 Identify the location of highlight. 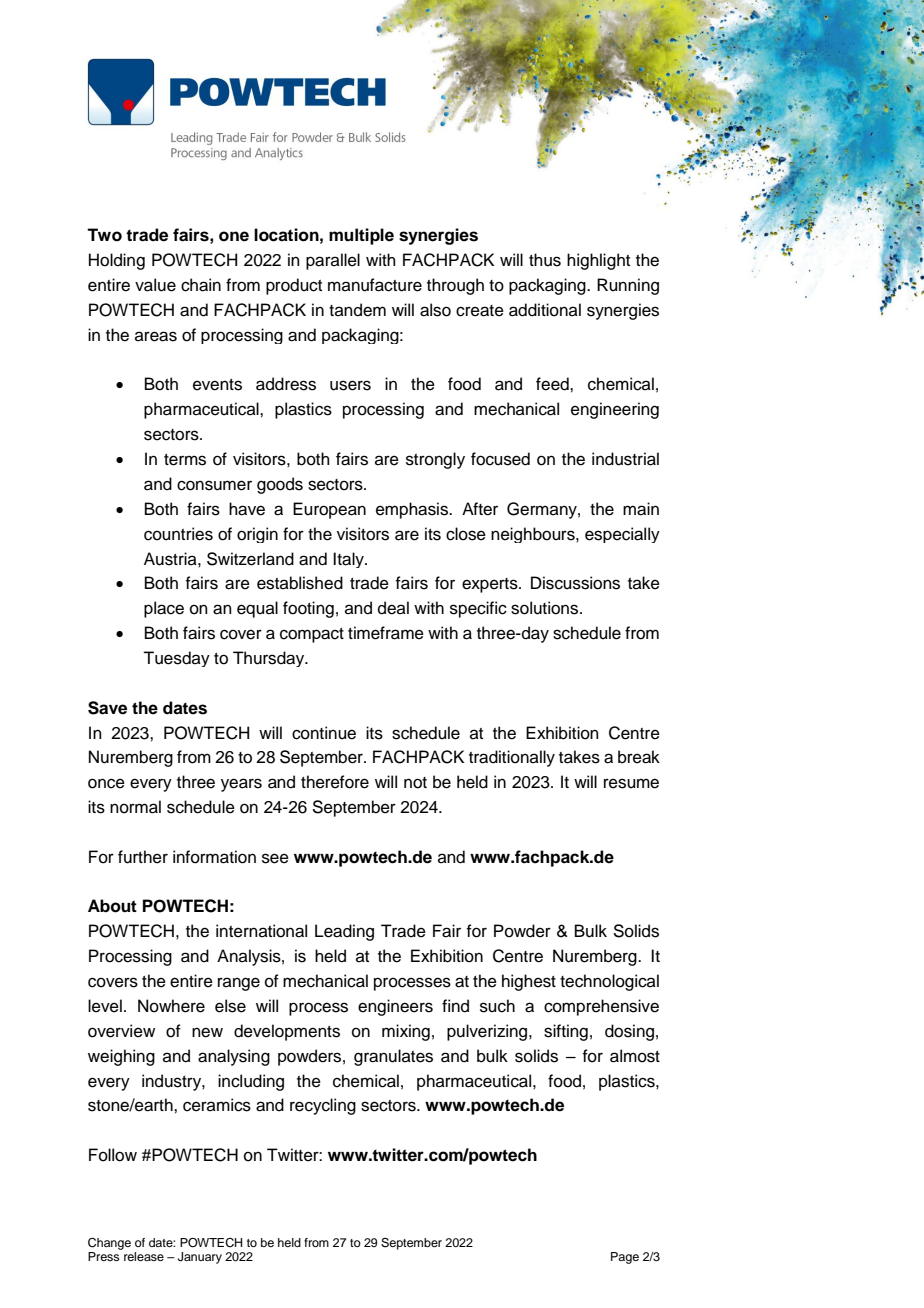
(598, 261).
